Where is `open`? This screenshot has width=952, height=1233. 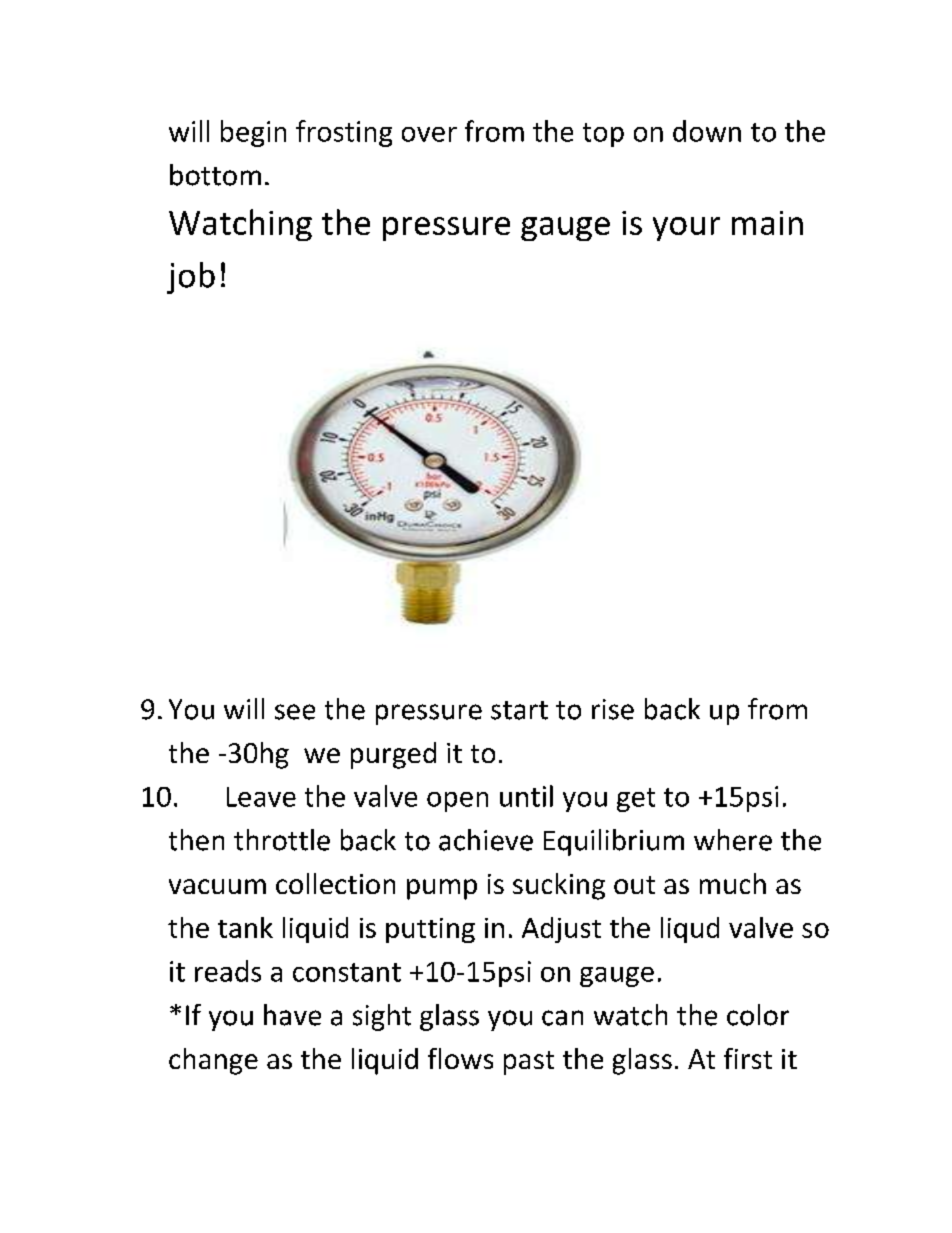 open is located at coordinates (457, 802).
